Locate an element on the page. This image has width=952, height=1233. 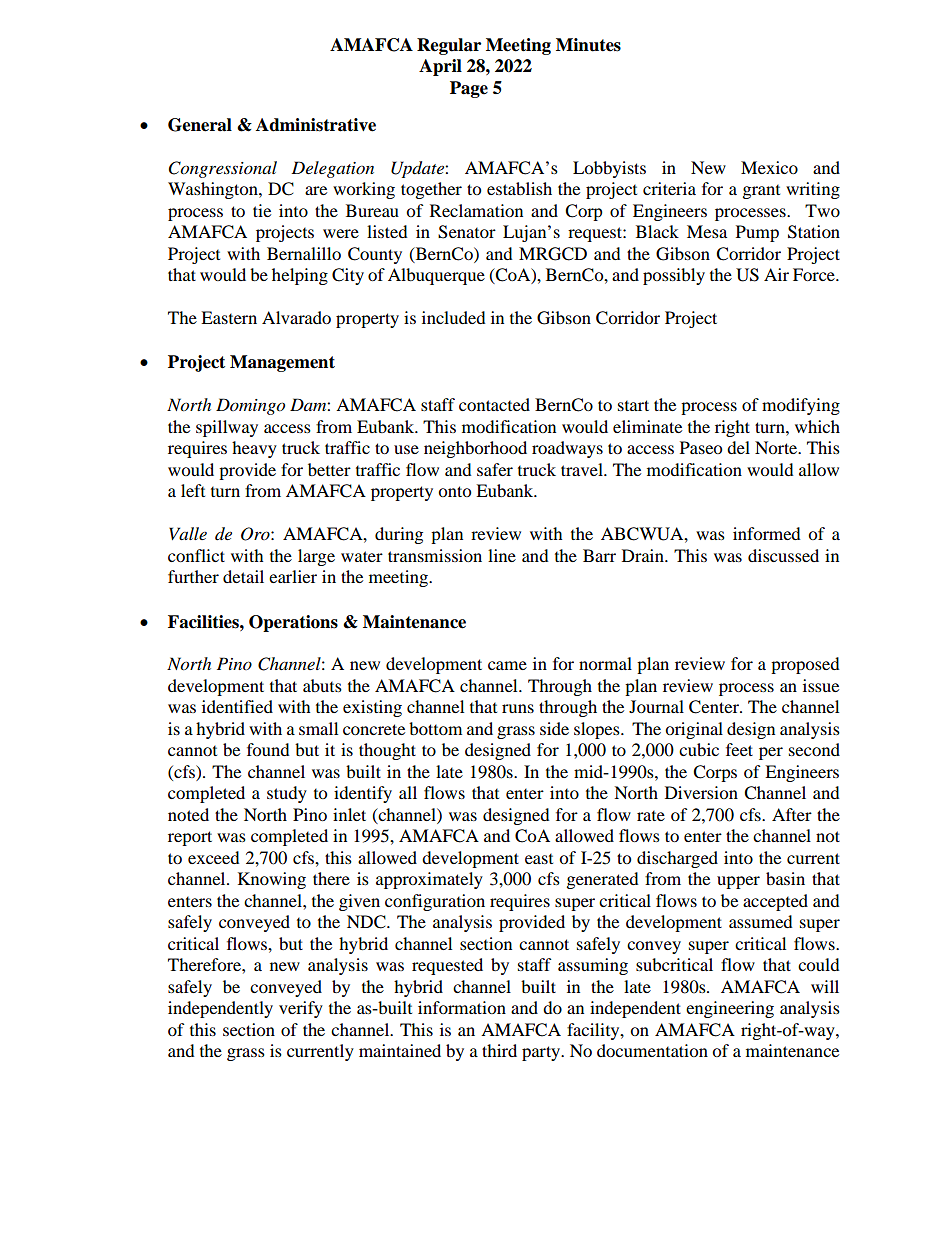
Air is located at coordinates (776, 274).
